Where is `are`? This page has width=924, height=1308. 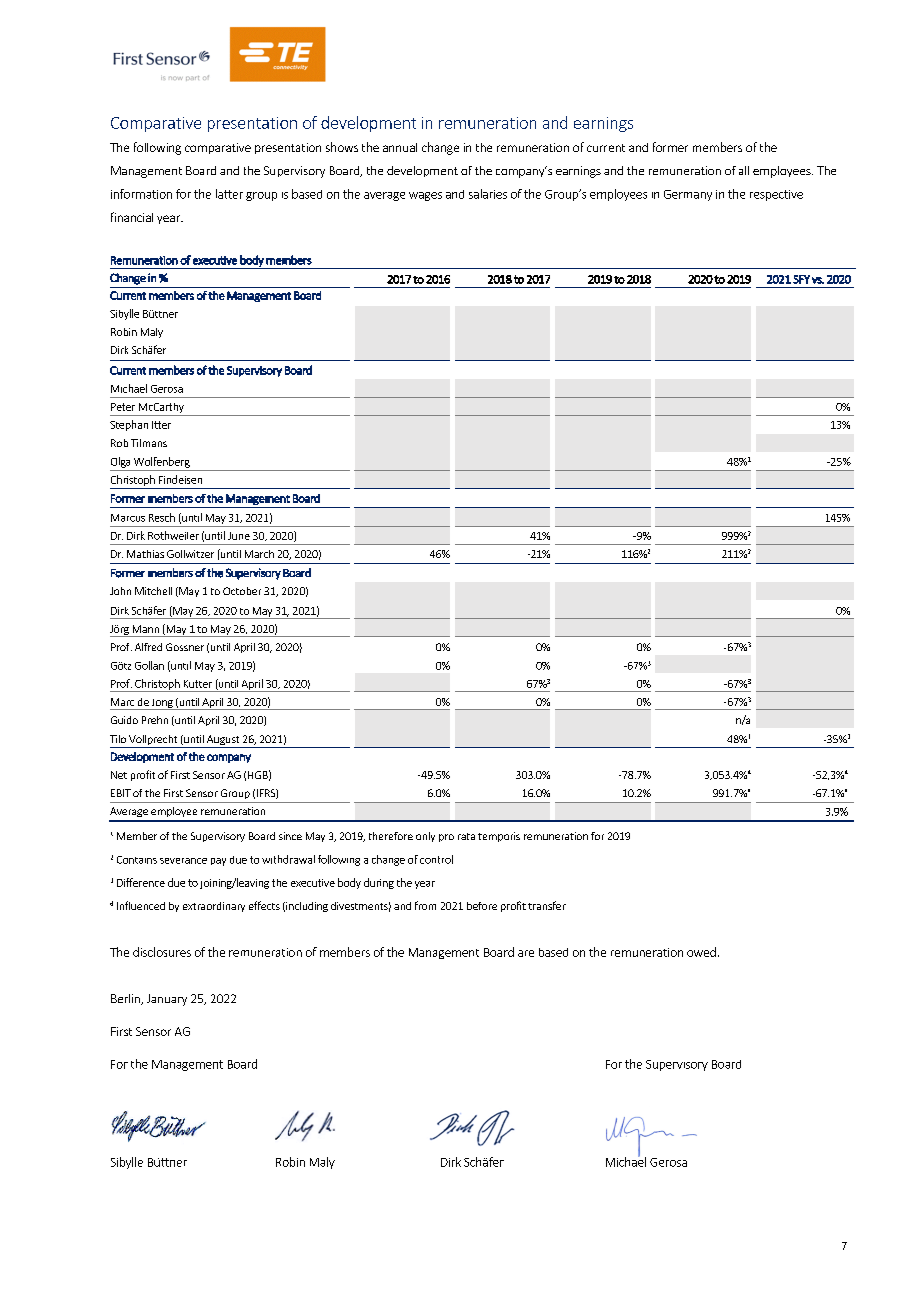 are is located at coordinates (526, 953).
